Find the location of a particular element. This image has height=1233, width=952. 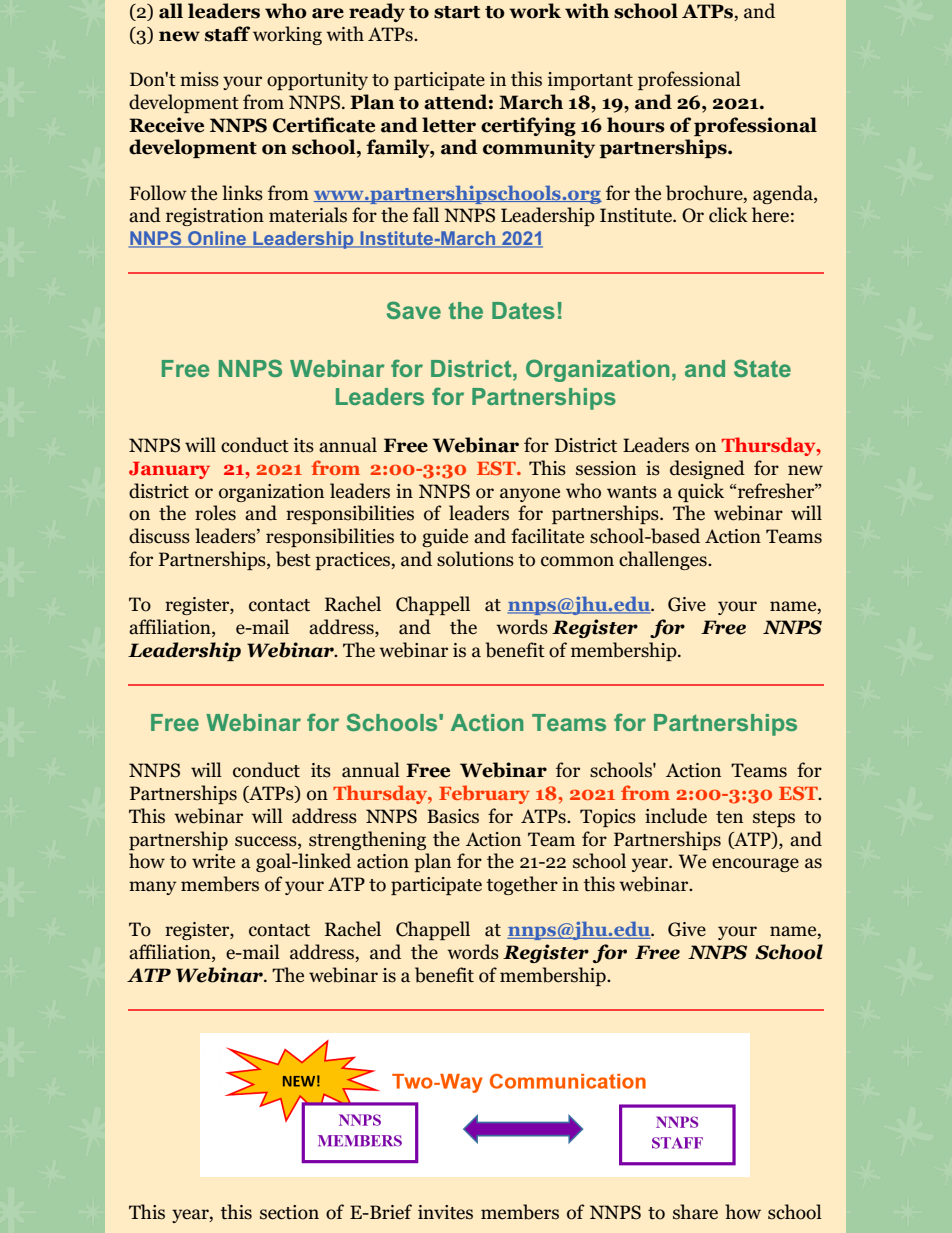

section is located at coordinates (289, 1212).
